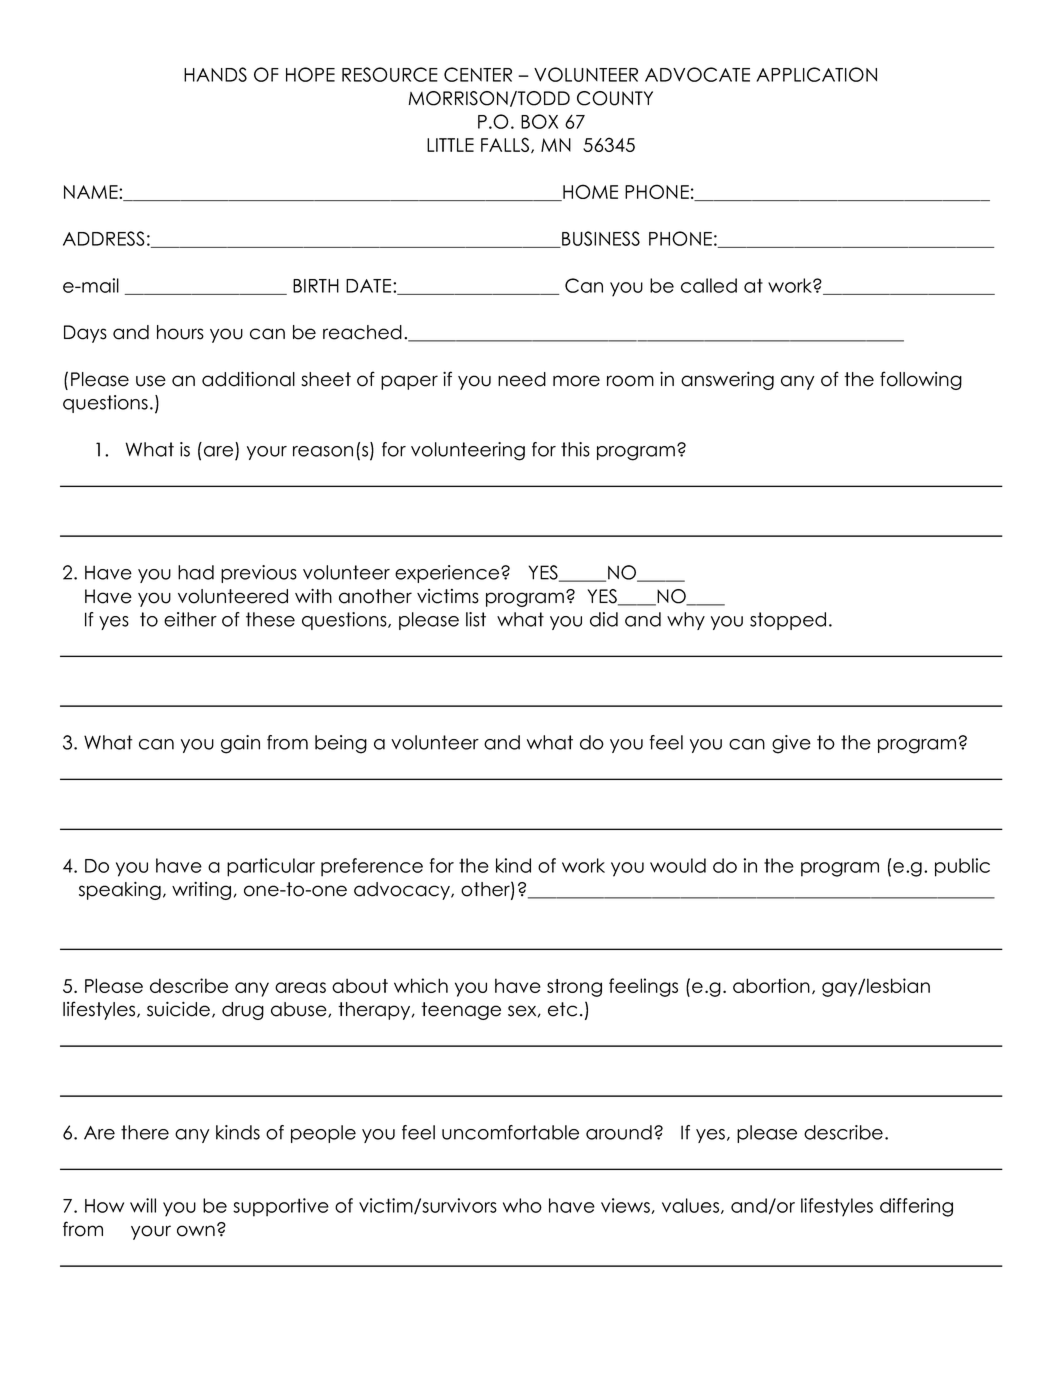  I want to click on need, so click(522, 379).
